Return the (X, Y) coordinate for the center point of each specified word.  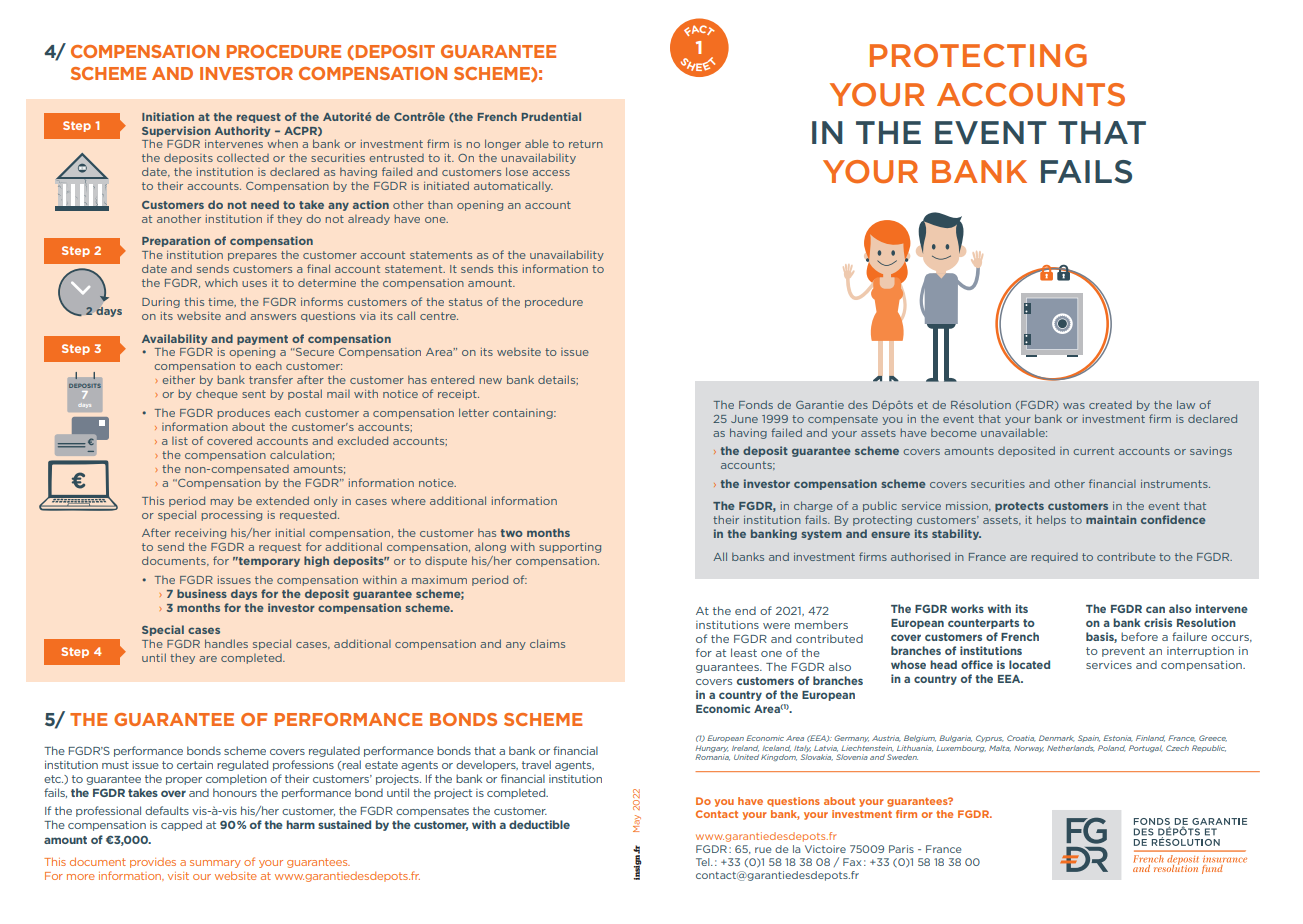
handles (226, 643)
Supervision (176, 131)
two (512, 533)
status (465, 302)
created (1110, 405)
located (1029, 664)
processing (232, 516)
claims (547, 643)
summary (215, 864)
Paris (901, 849)
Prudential (551, 116)
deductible (539, 824)
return (586, 144)
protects (1019, 507)
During (161, 303)
